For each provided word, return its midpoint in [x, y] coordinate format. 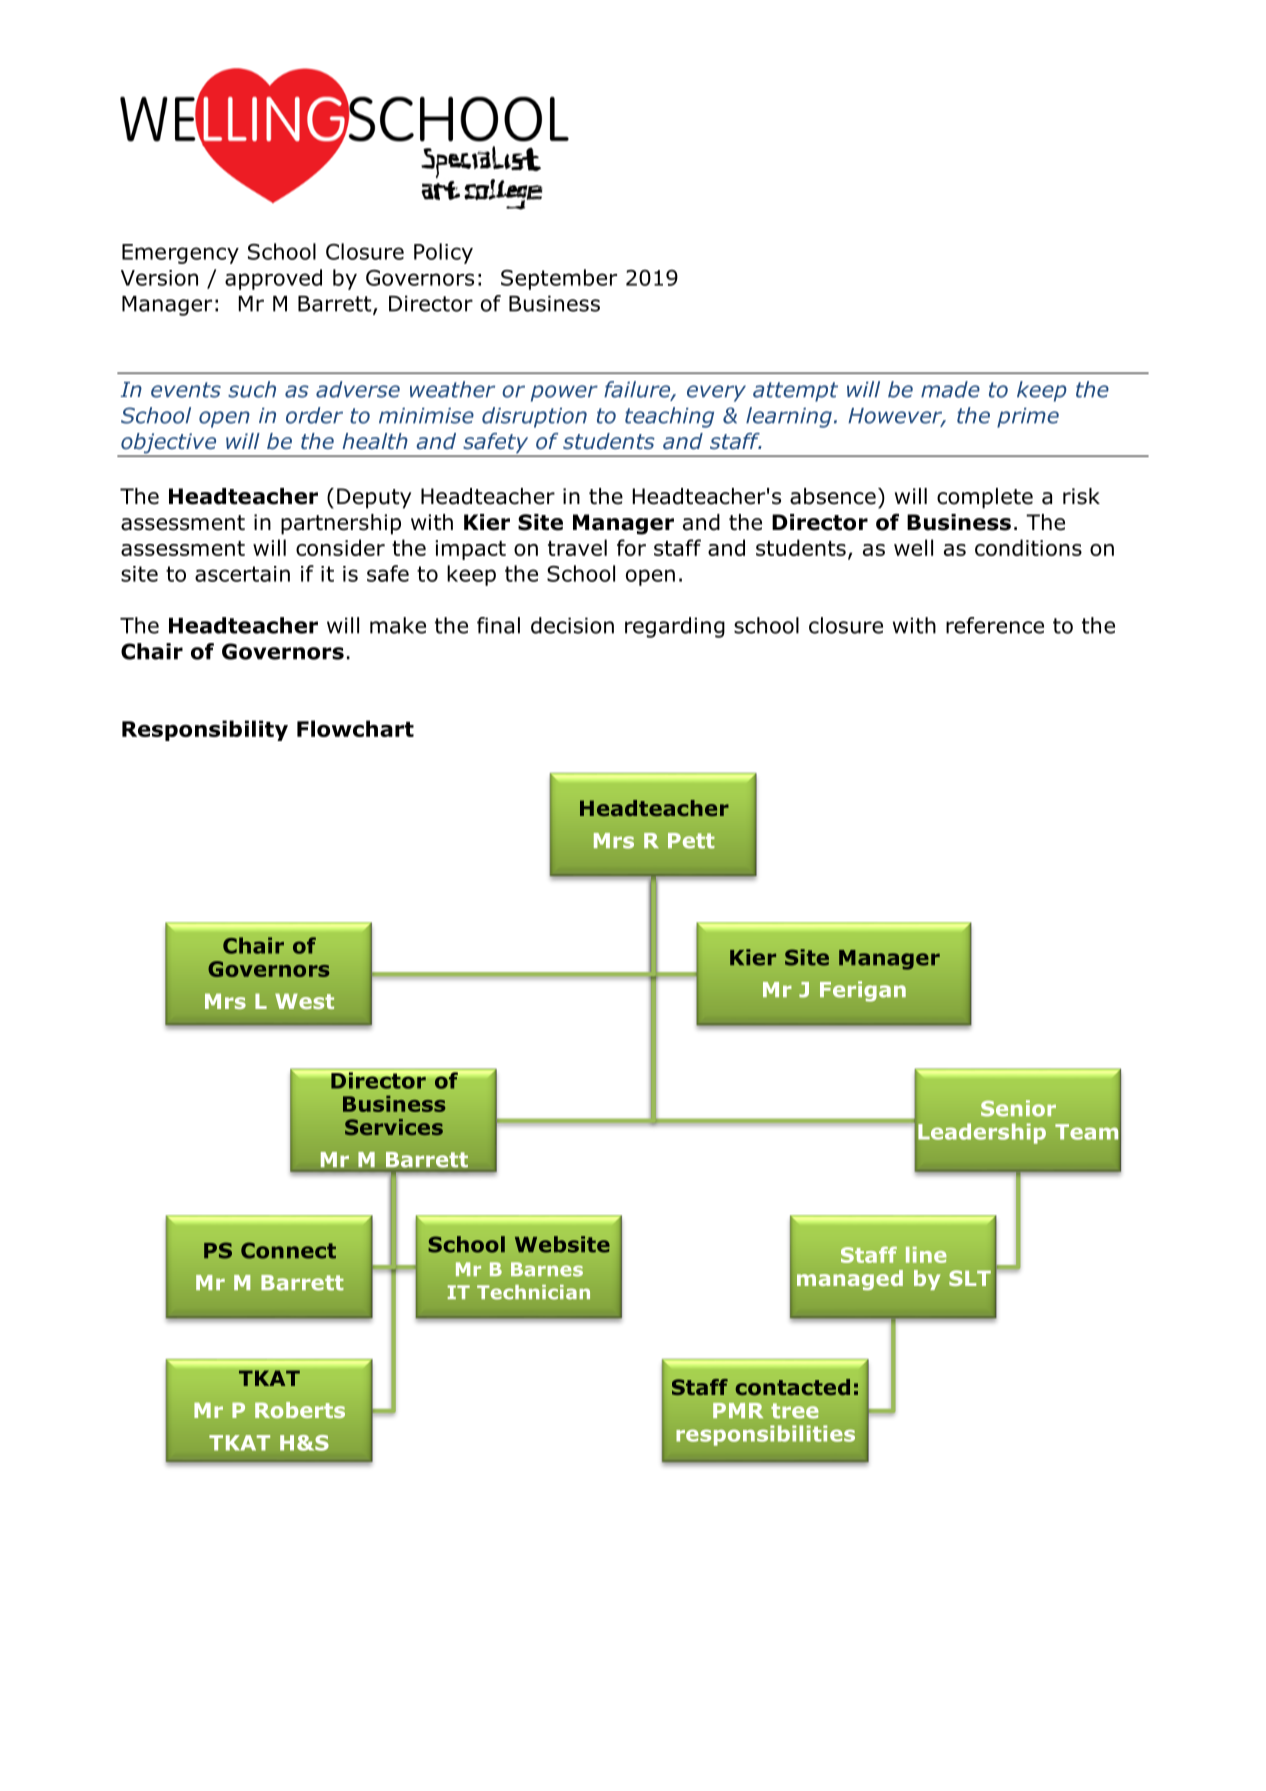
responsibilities [765, 1435]
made [950, 389]
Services [394, 1127]
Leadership [982, 1133]
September [559, 279]
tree [795, 1411]
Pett [691, 841]
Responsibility [205, 730]
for [631, 547]
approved [273, 279]
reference [995, 625]
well [913, 547]
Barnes [547, 1269]
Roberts [300, 1410]
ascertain [242, 574]
